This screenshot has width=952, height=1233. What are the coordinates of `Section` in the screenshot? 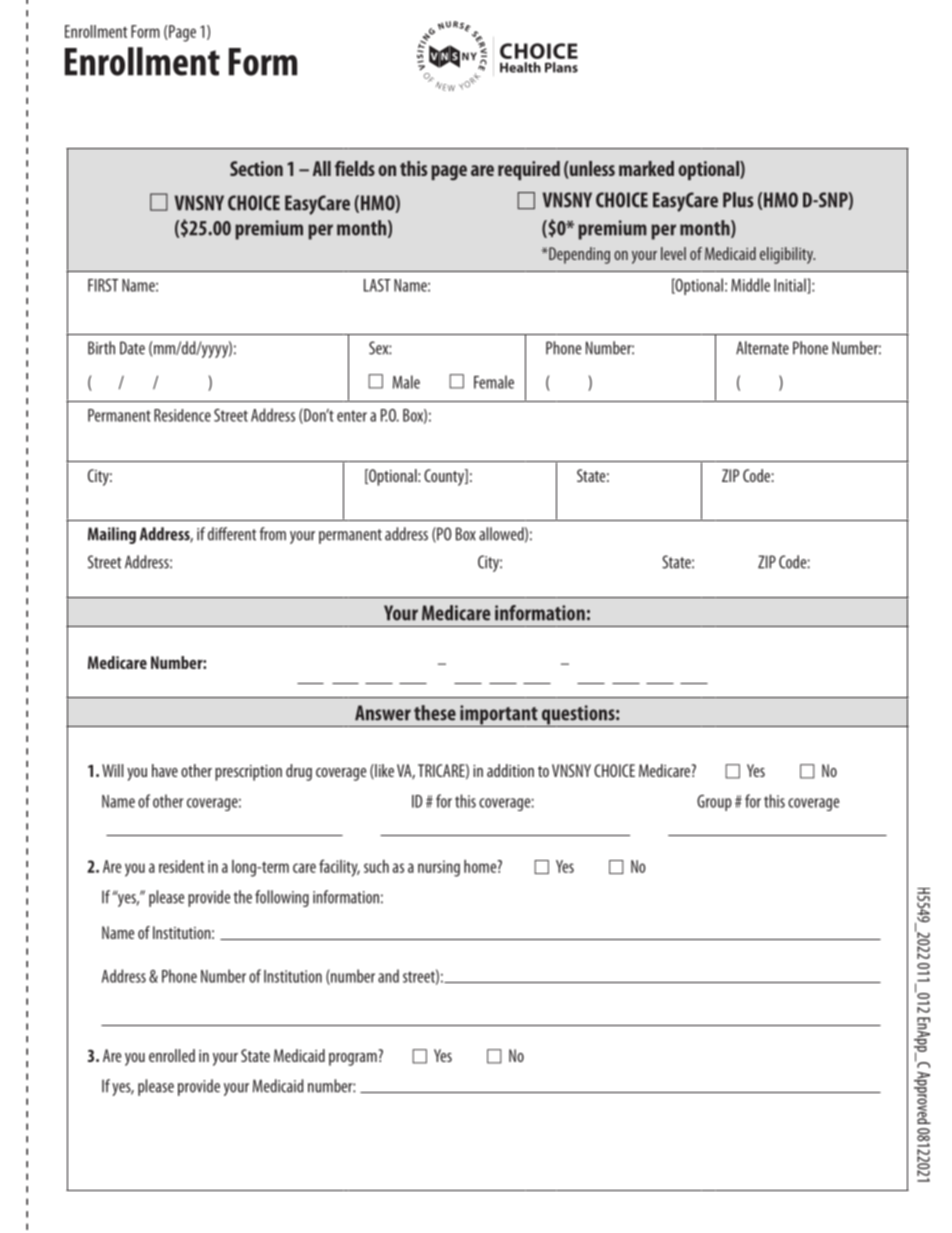 It's located at (256, 168).
